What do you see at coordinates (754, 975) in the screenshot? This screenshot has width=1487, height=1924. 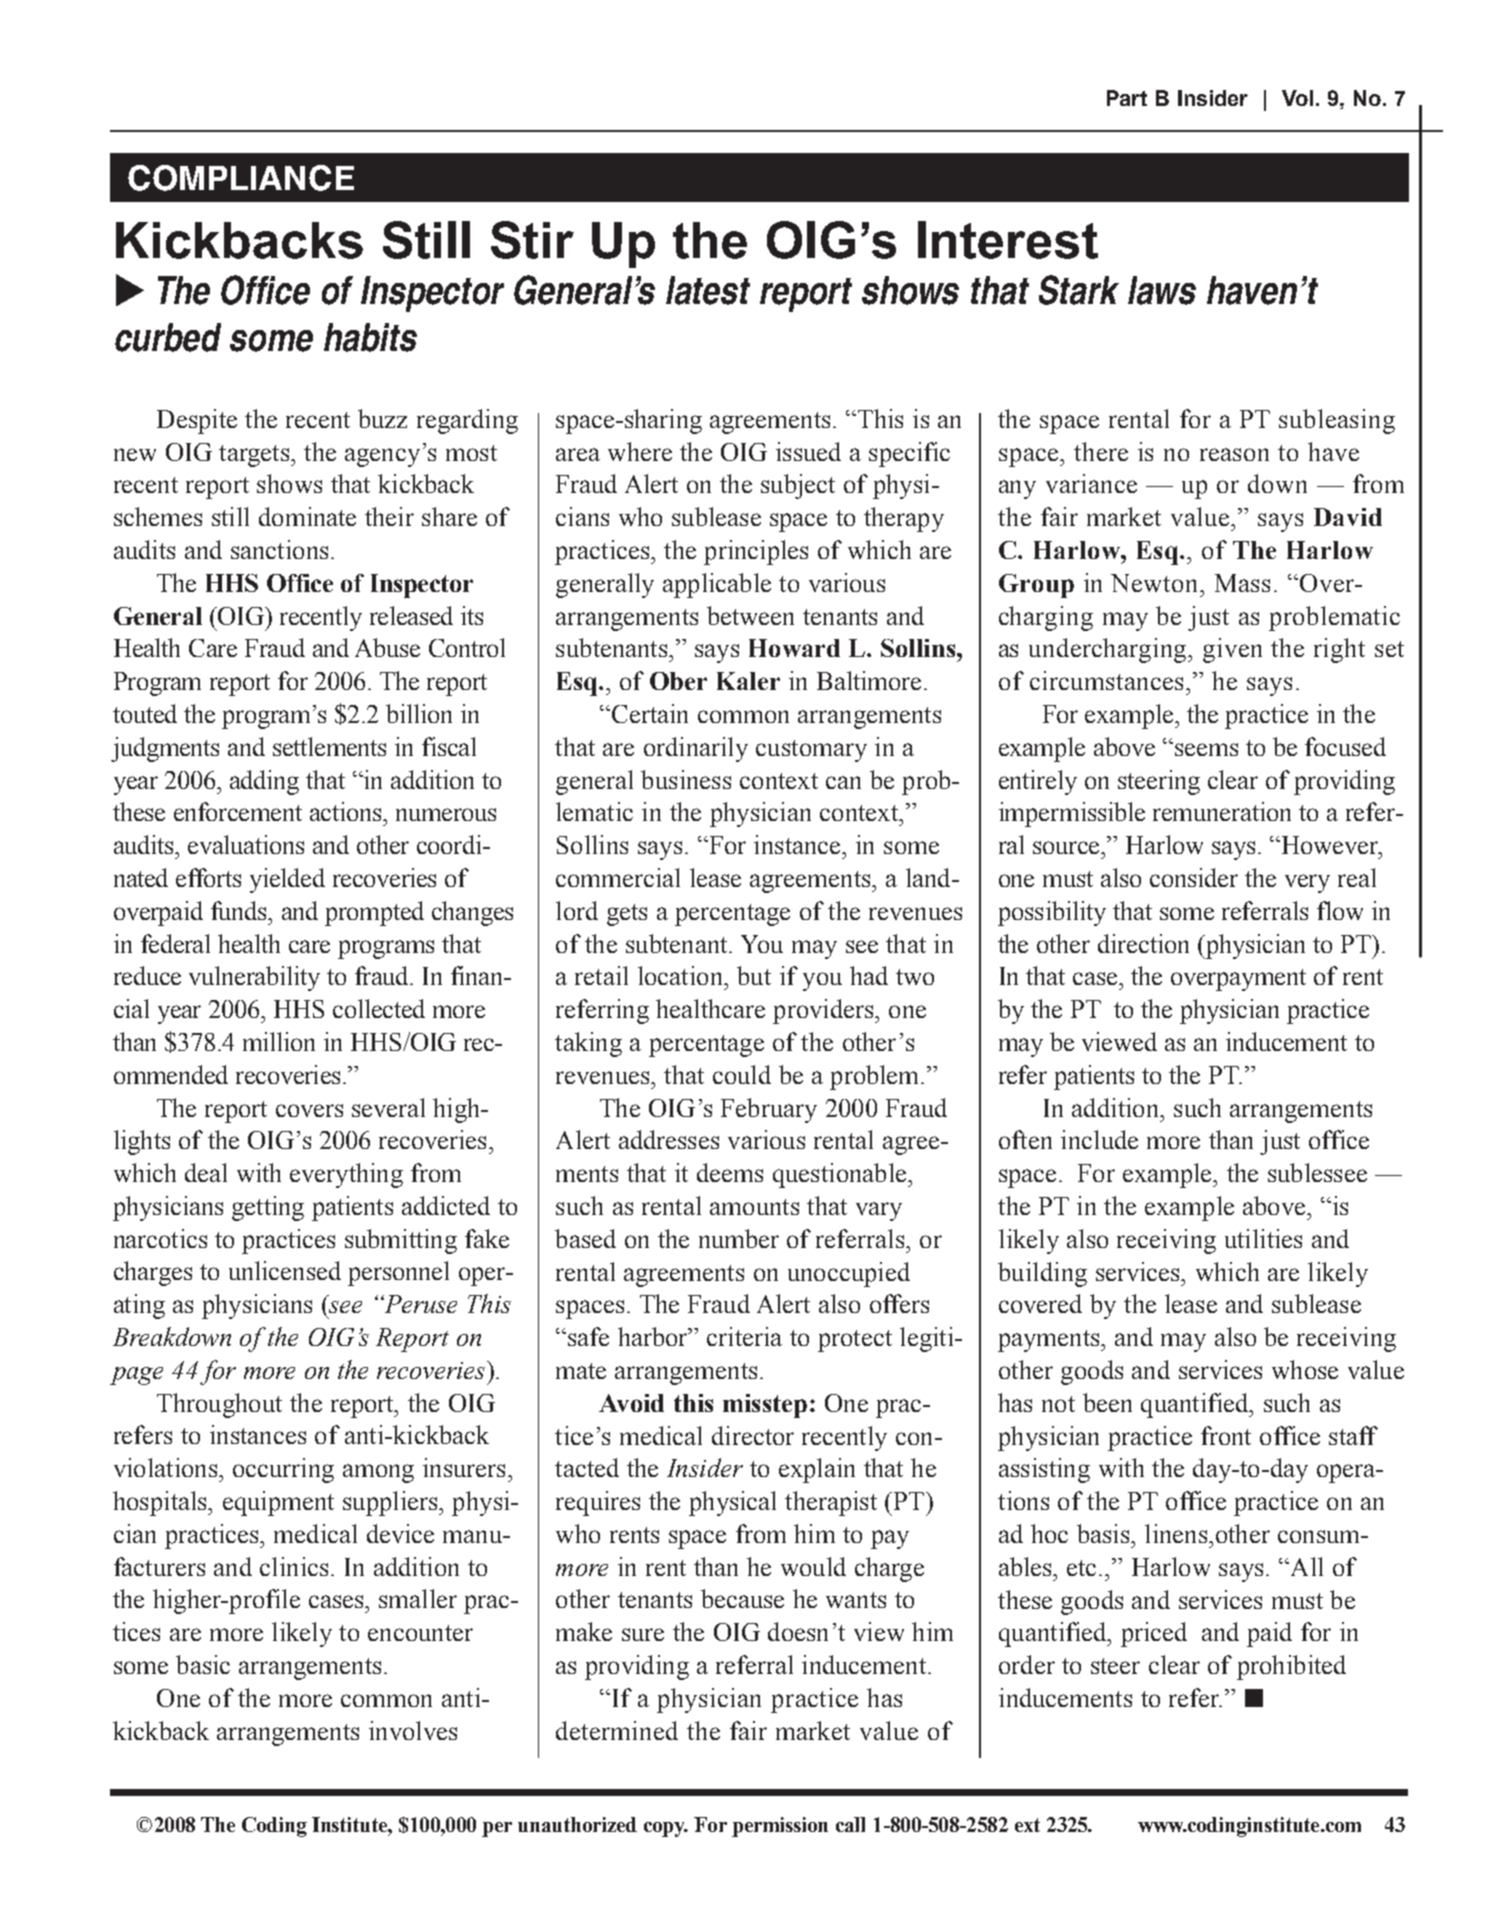 I see `but` at bounding box center [754, 975].
